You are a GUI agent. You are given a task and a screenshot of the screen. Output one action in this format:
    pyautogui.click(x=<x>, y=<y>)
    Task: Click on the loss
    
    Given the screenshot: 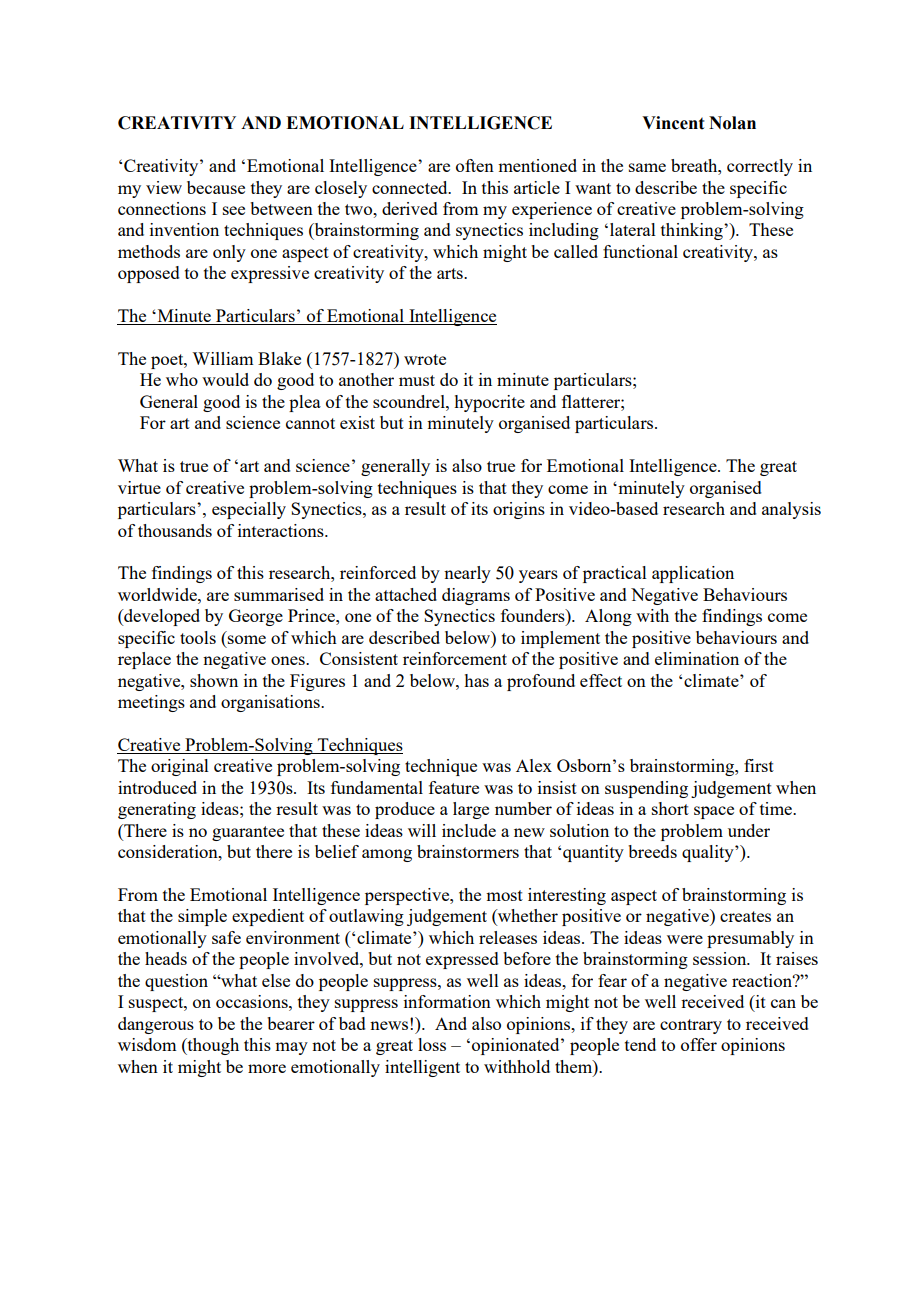 What is the action you would take?
    pyautogui.click(x=432, y=1044)
